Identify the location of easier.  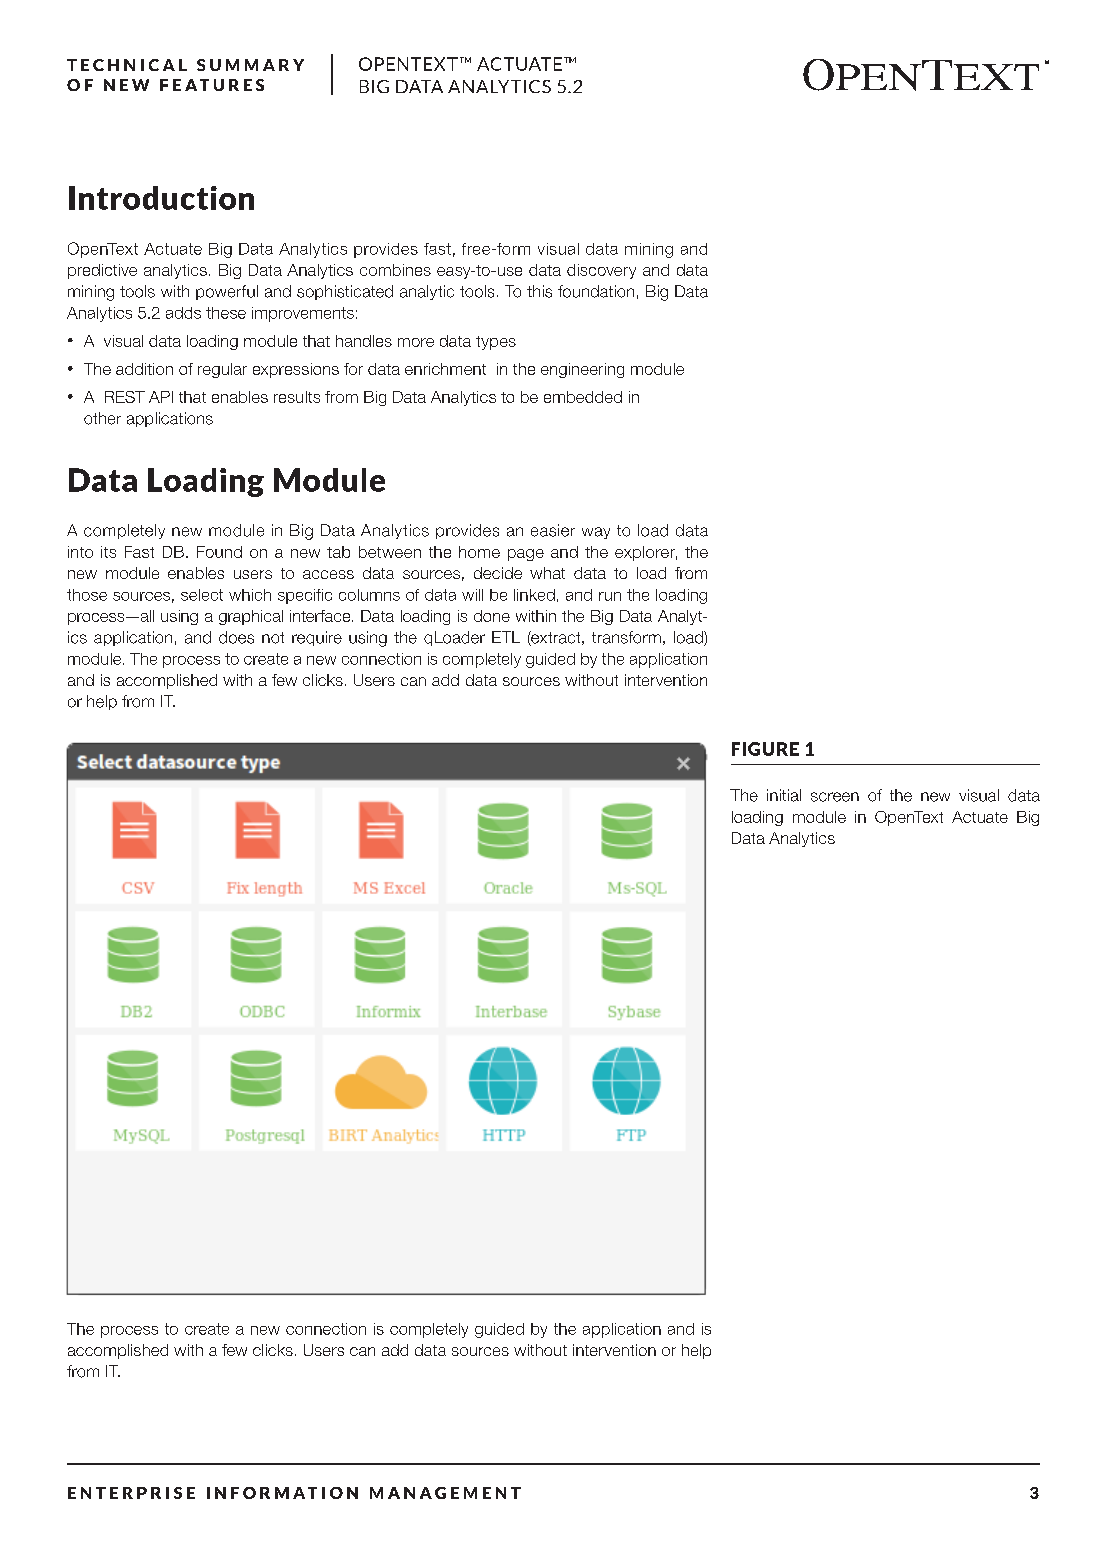
(553, 530).
